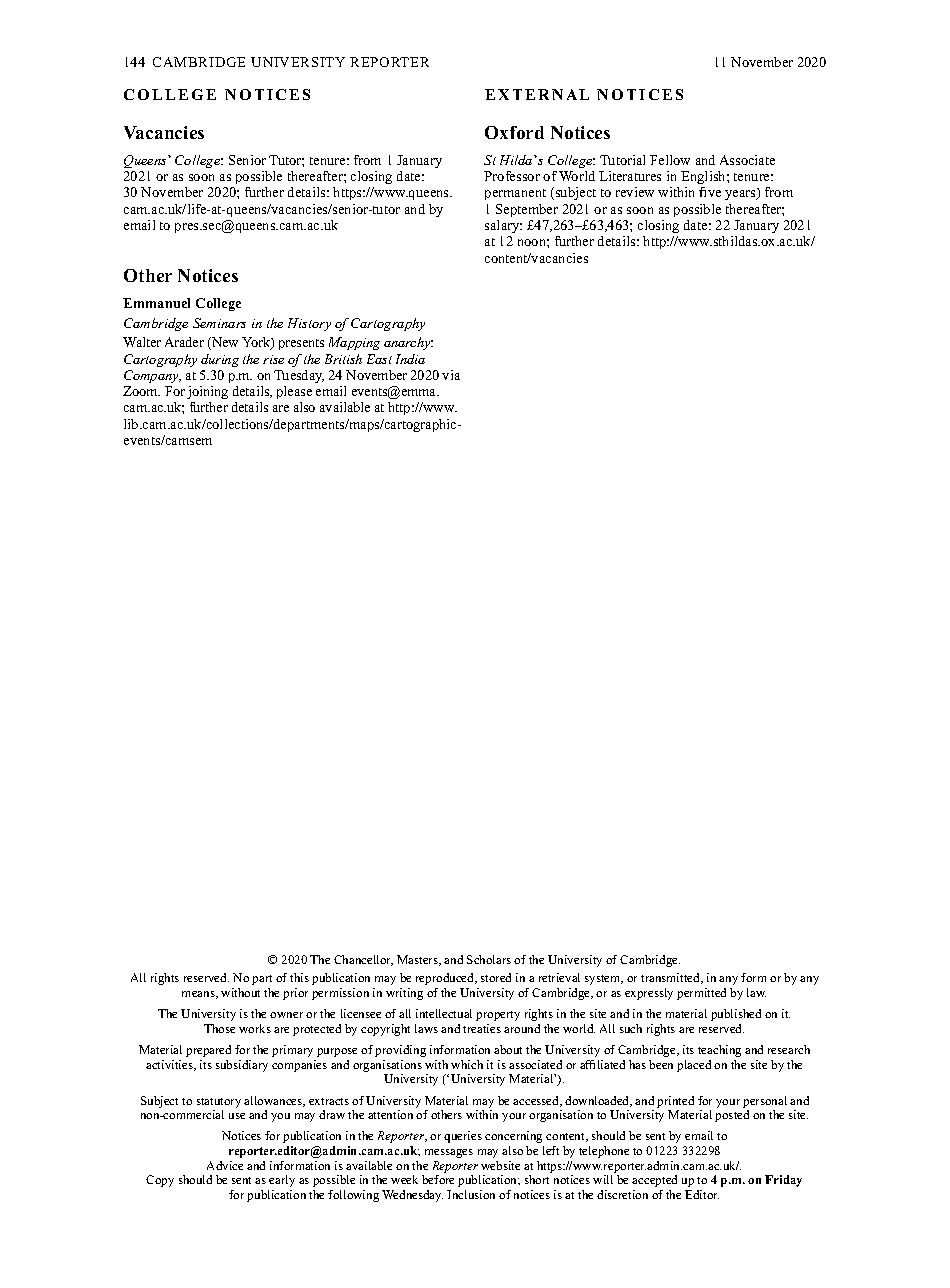  Describe the element at coordinates (207, 392) in the screenshot. I see `joining` at that location.
